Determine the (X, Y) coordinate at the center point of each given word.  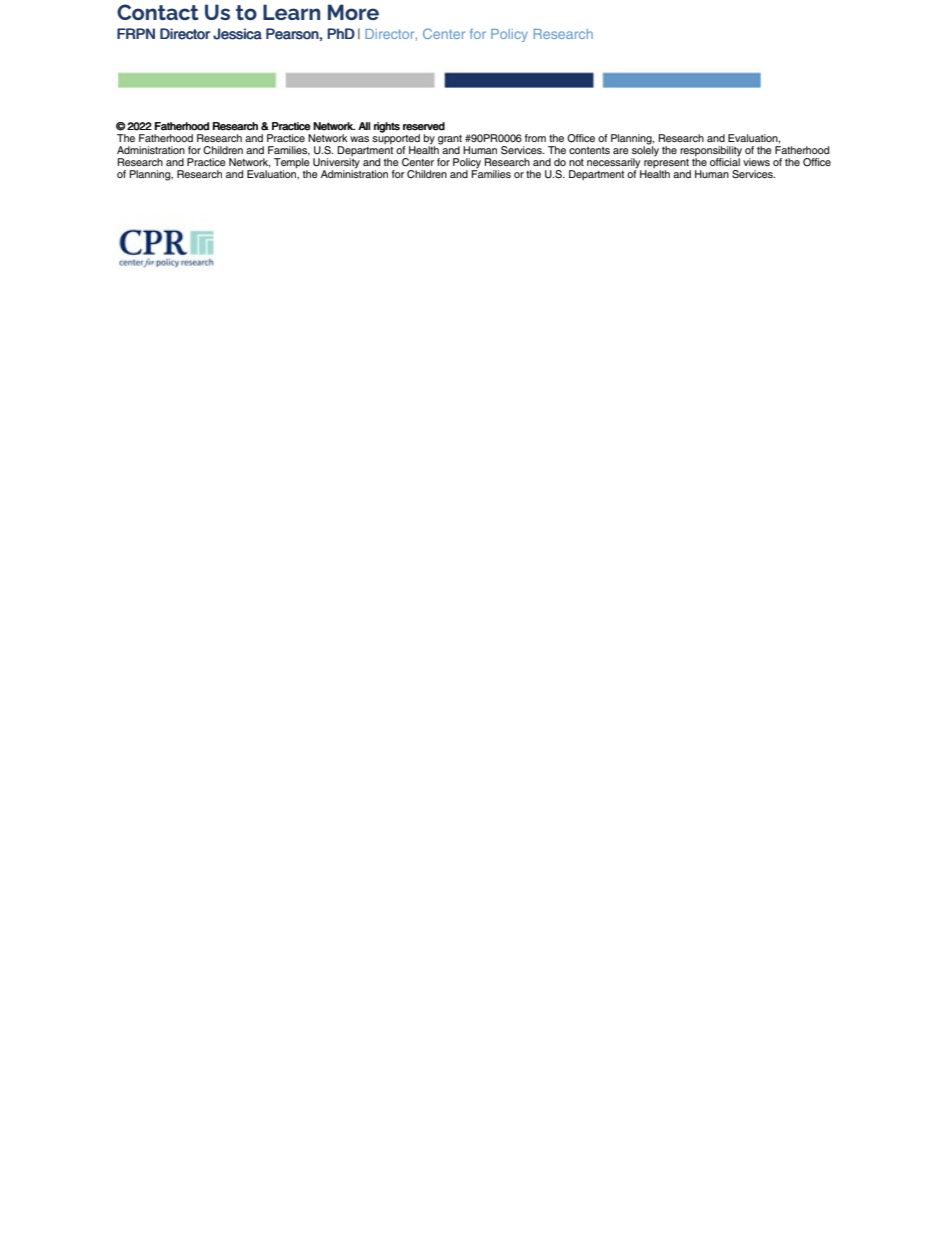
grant (451, 141)
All (364, 126)
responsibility (711, 152)
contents (589, 150)
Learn (291, 12)
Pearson (292, 34)
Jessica (237, 34)
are (621, 151)
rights (387, 127)
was (359, 139)
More (353, 12)
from (535, 138)
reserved (424, 126)
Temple (292, 164)
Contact (158, 12)
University (336, 164)
